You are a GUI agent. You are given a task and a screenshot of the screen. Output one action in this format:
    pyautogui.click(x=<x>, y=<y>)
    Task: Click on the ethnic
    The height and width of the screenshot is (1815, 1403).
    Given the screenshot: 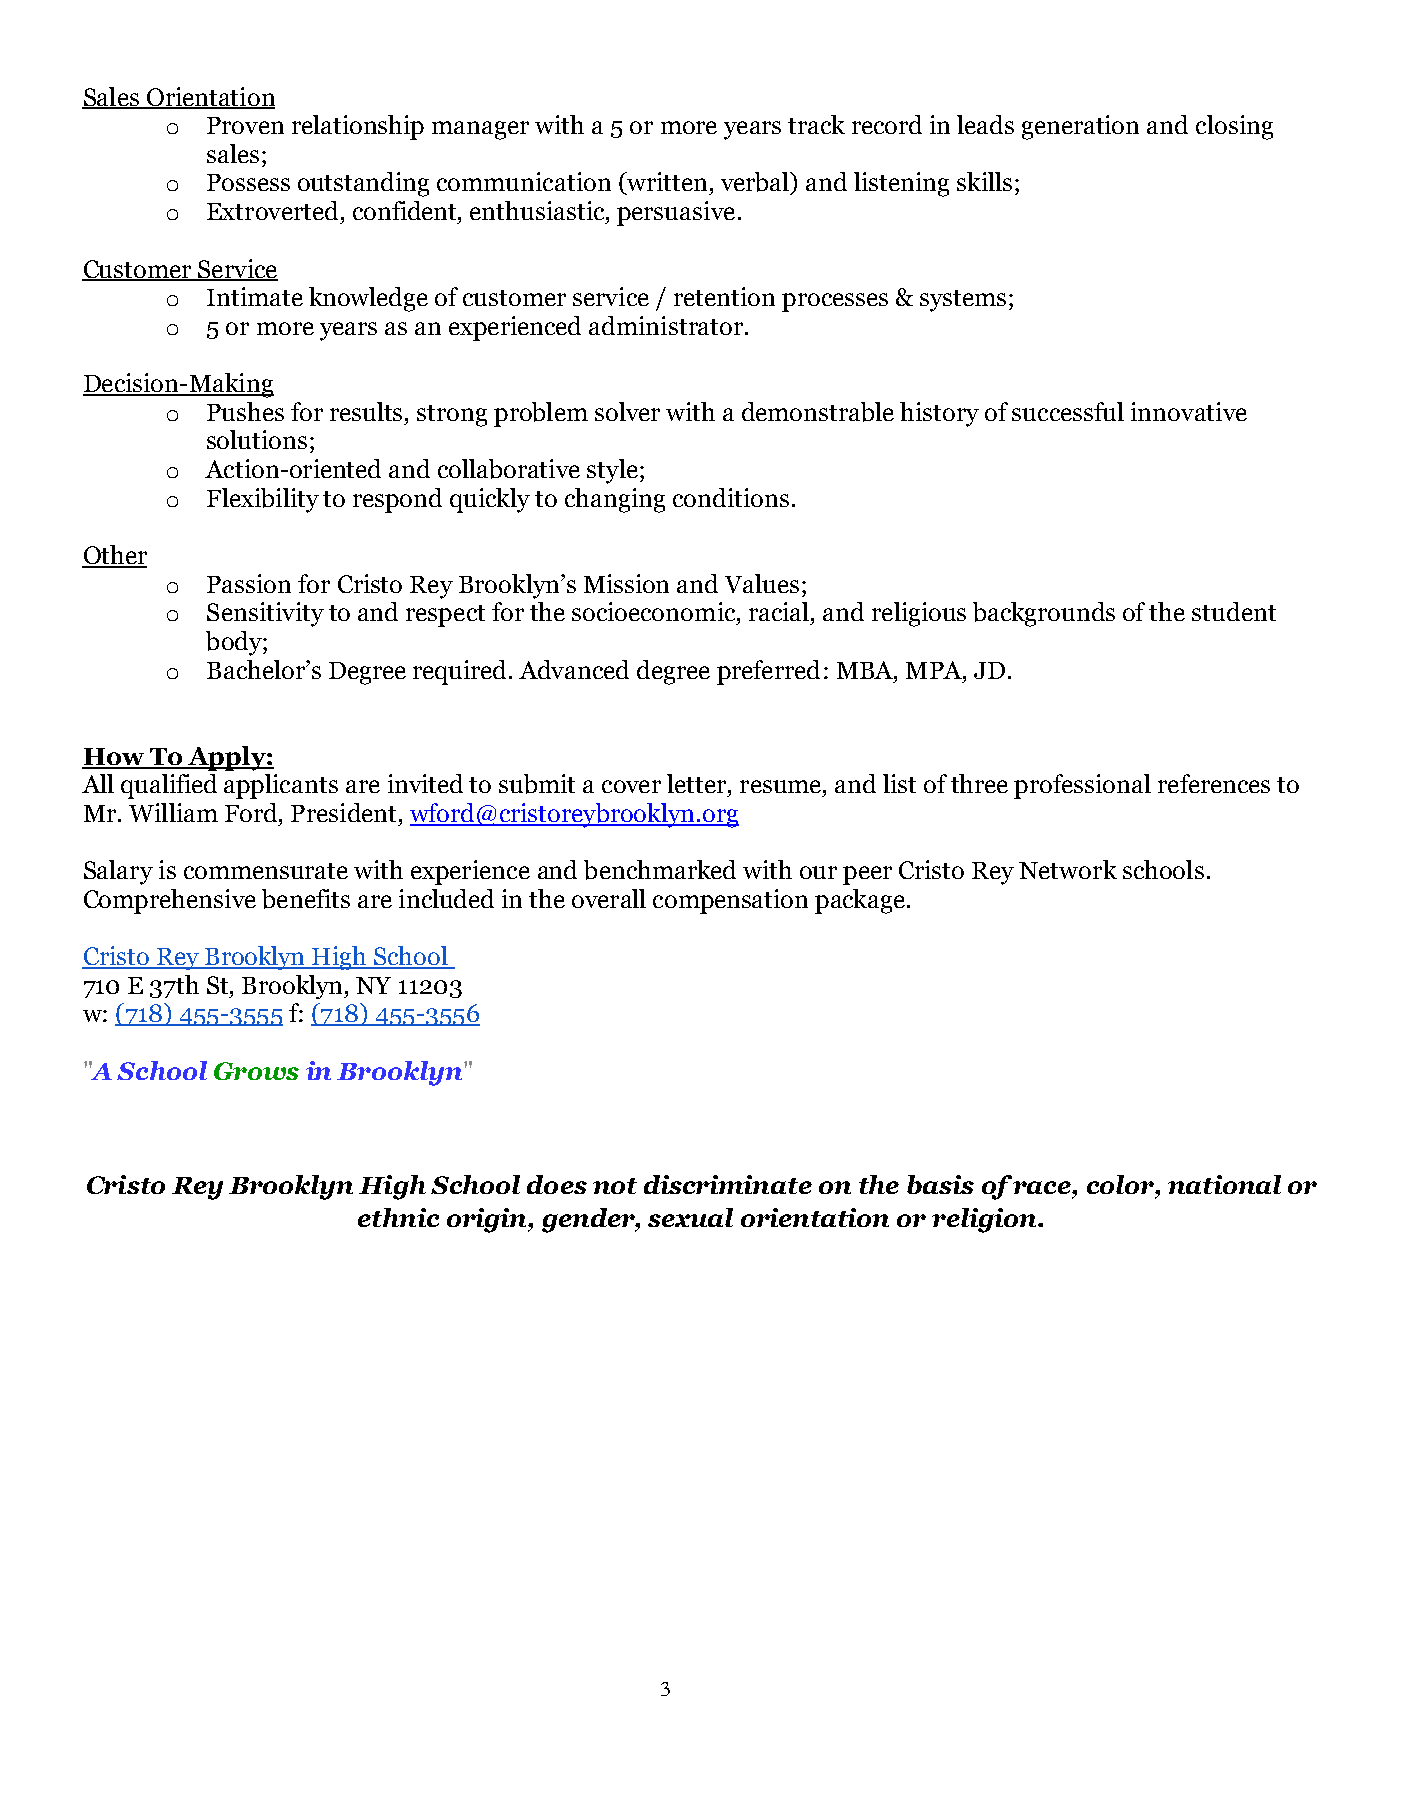 What is the action you would take?
    pyautogui.click(x=398, y=1217)
